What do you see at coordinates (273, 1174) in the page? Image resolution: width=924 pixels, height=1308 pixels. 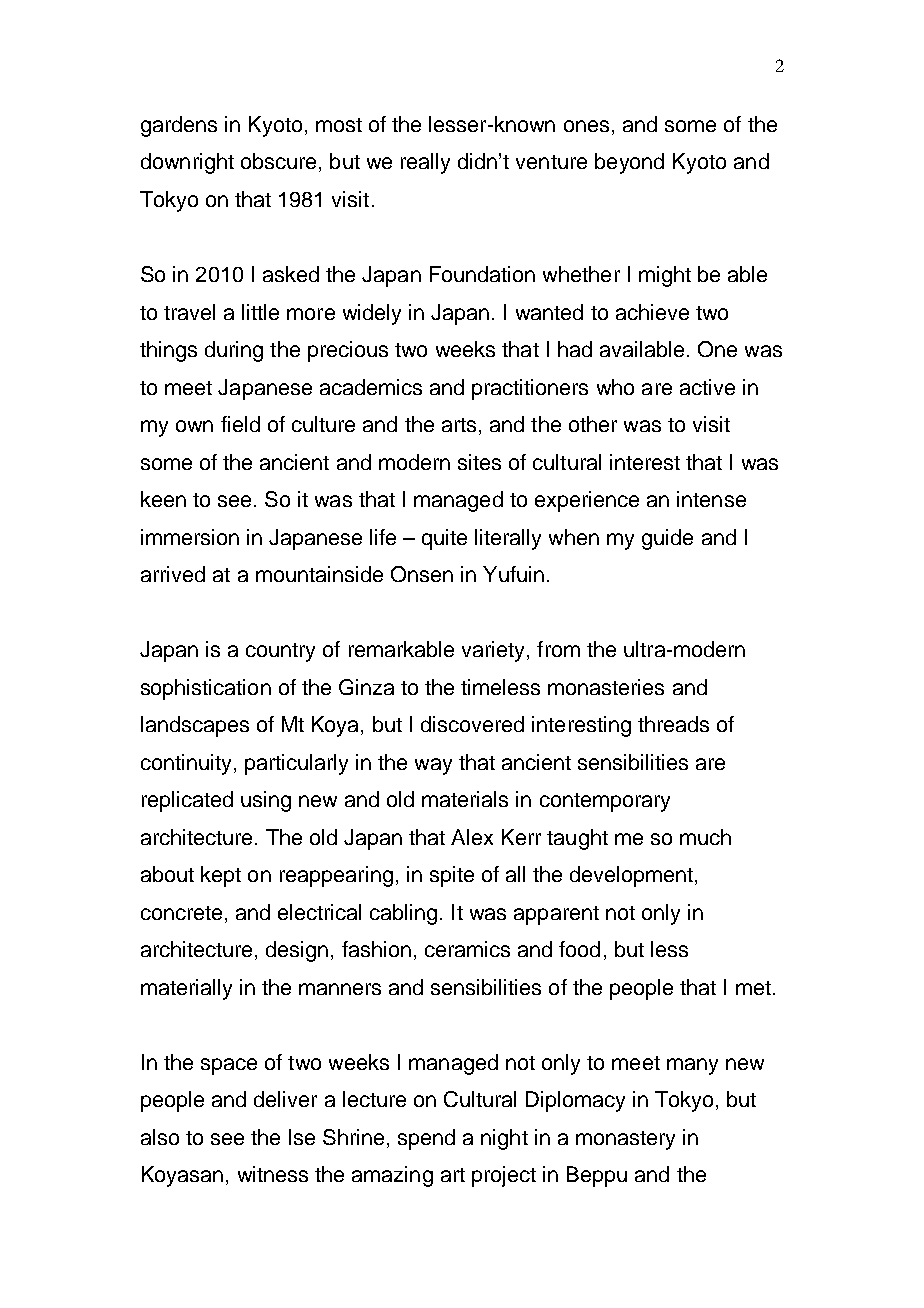 I see `witness` at bounding box center [273, 1174].
